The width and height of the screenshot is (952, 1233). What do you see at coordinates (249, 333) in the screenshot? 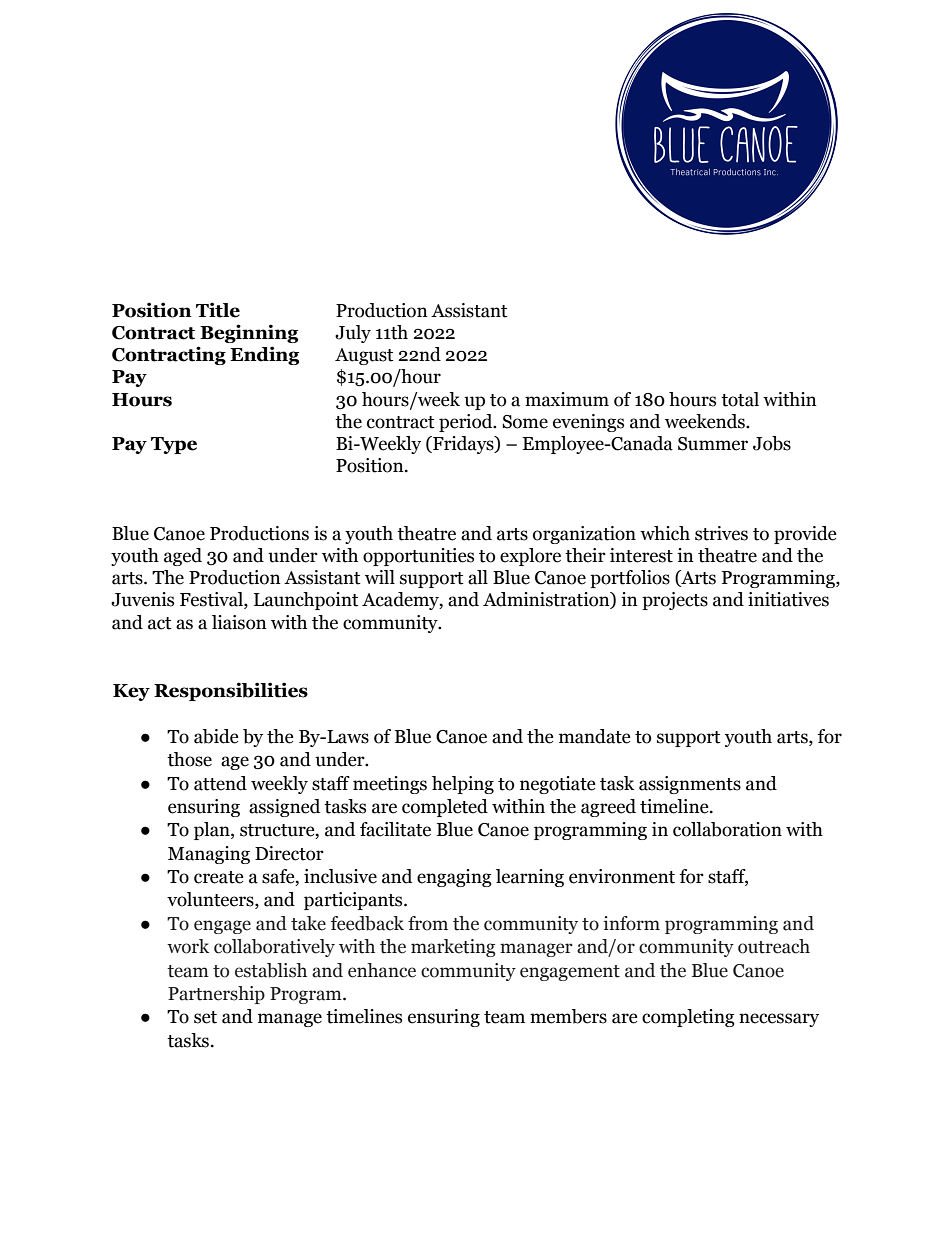
I see `Beginning` at bounding box center [249, 333].
